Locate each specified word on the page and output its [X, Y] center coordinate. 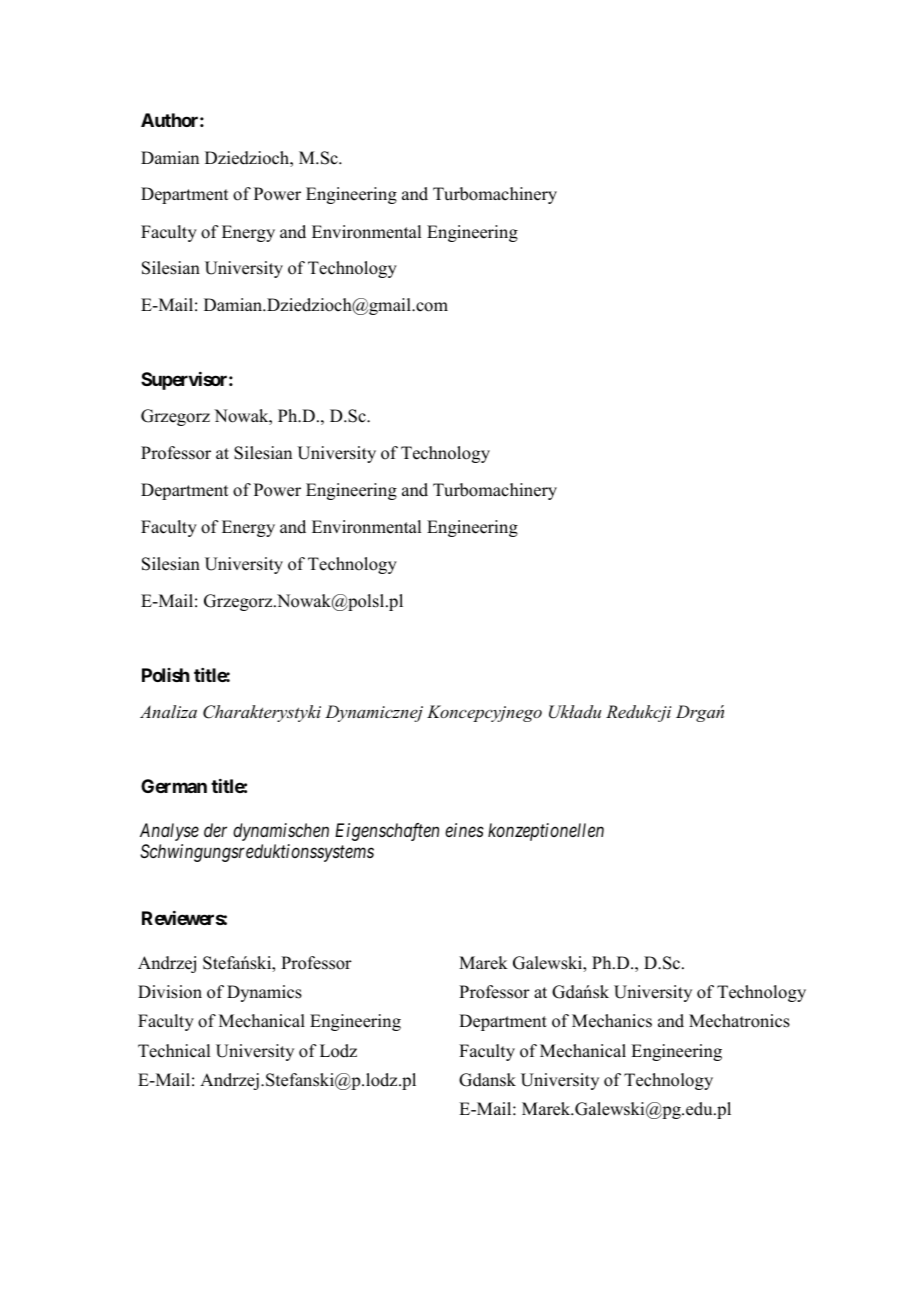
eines [464, 830]
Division [170, 992]
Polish [166, 675]
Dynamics [264, 993]
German [174, 786]
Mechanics [612, 1021]
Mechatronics [739, 1021]
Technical [174, 1051]
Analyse [169, 832]
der [215, 830]
